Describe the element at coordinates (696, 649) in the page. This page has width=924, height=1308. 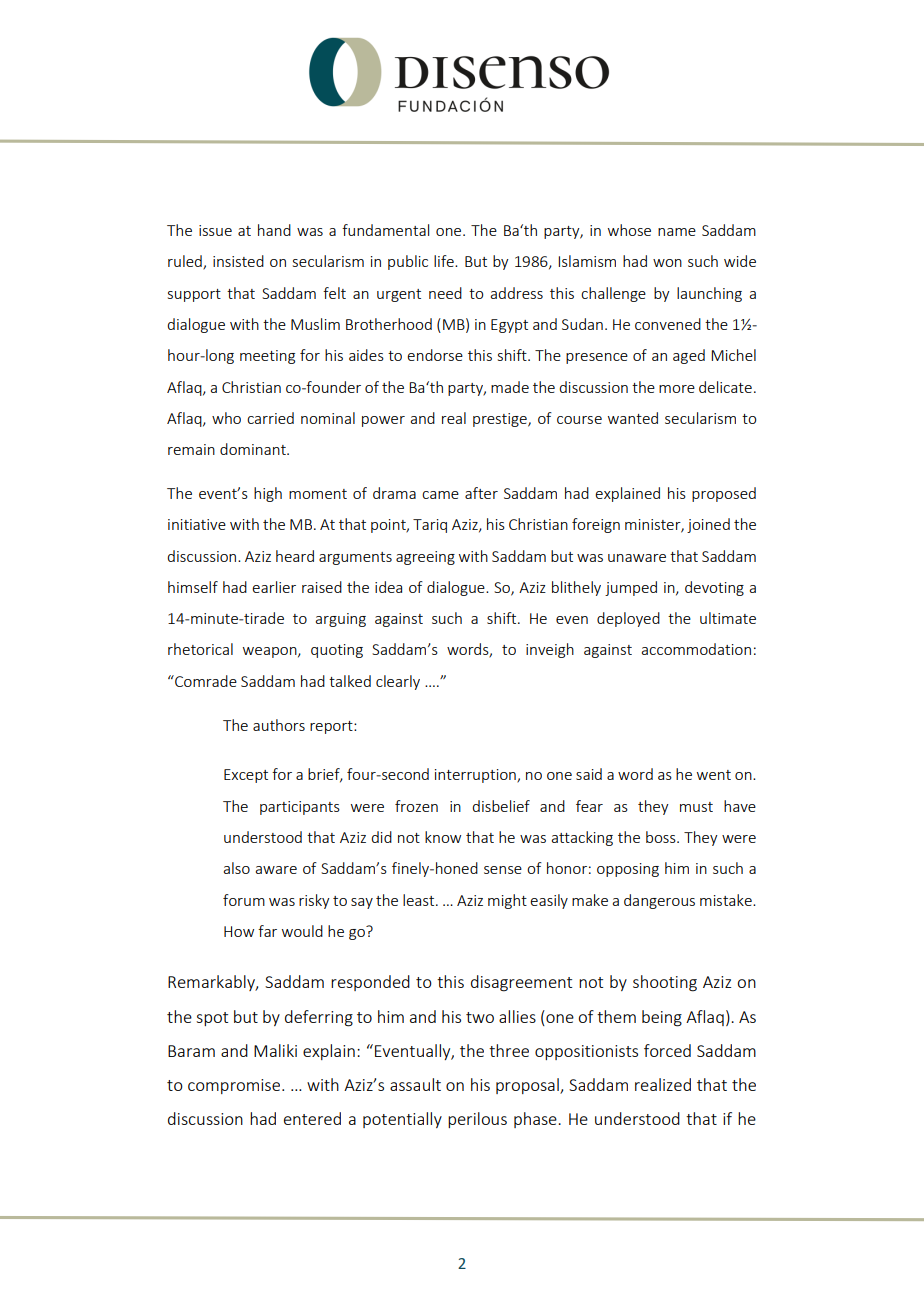
I see `accommodation` at that location.
